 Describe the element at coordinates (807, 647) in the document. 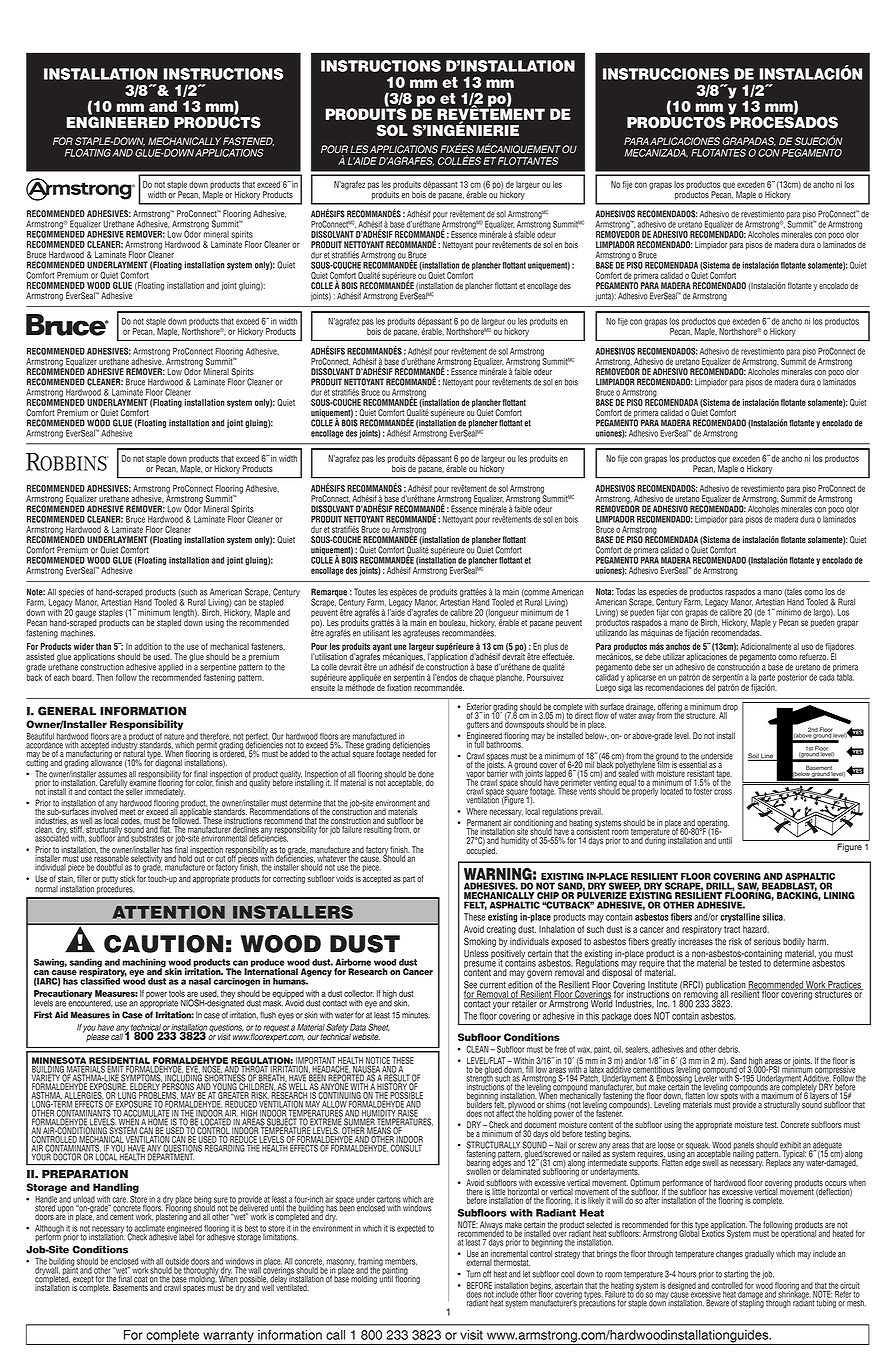

I see `uso` at that location.
